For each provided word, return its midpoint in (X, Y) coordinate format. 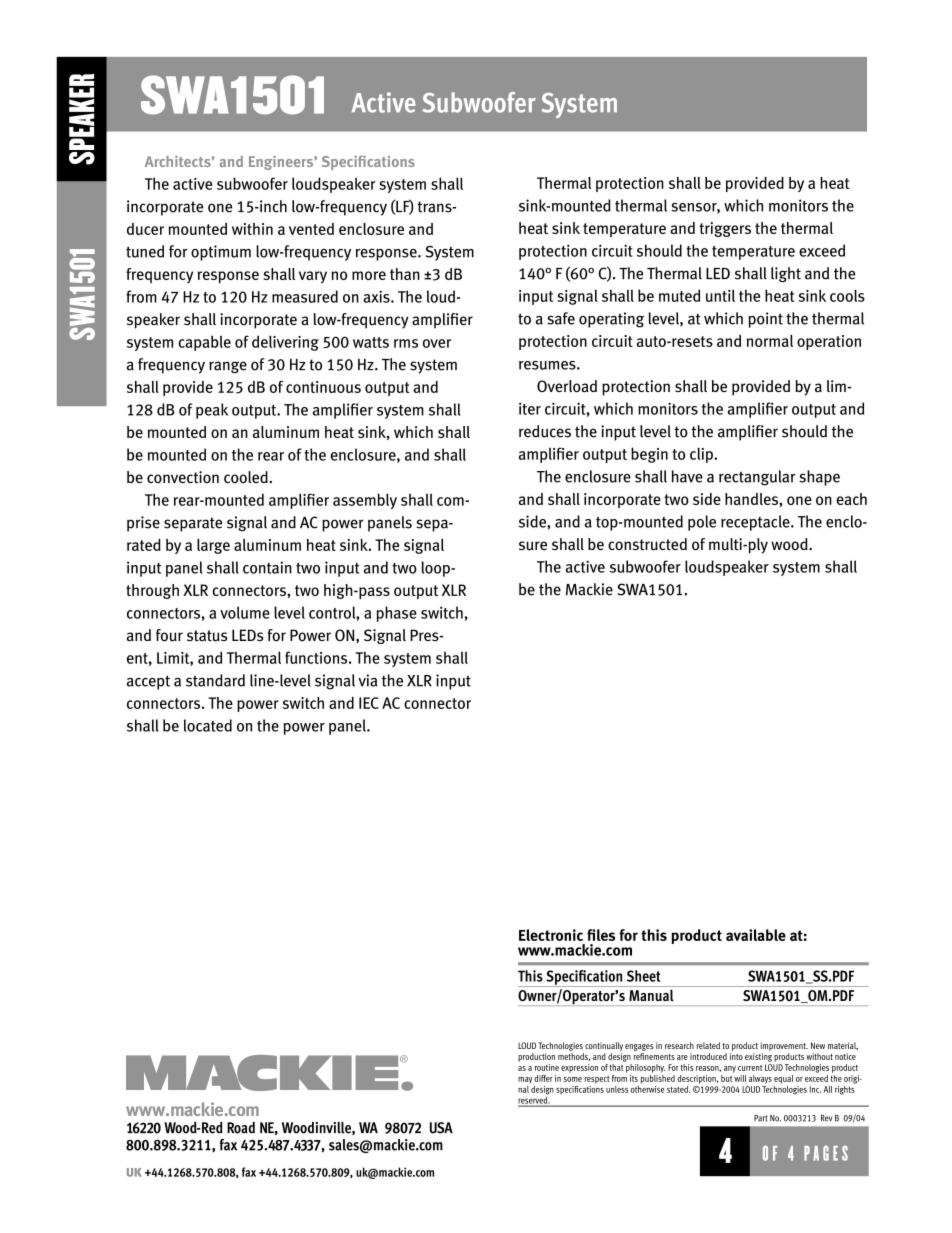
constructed (647, 544)
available (756, 935)
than (405, 274)
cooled (247, 477)
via (367, 680)
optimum (221, 253)
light (786, 274)
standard (215, 680)
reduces (545, 431)
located (208, 725)
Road (241, 1128)
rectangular (757, 478)
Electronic (551, 935)
